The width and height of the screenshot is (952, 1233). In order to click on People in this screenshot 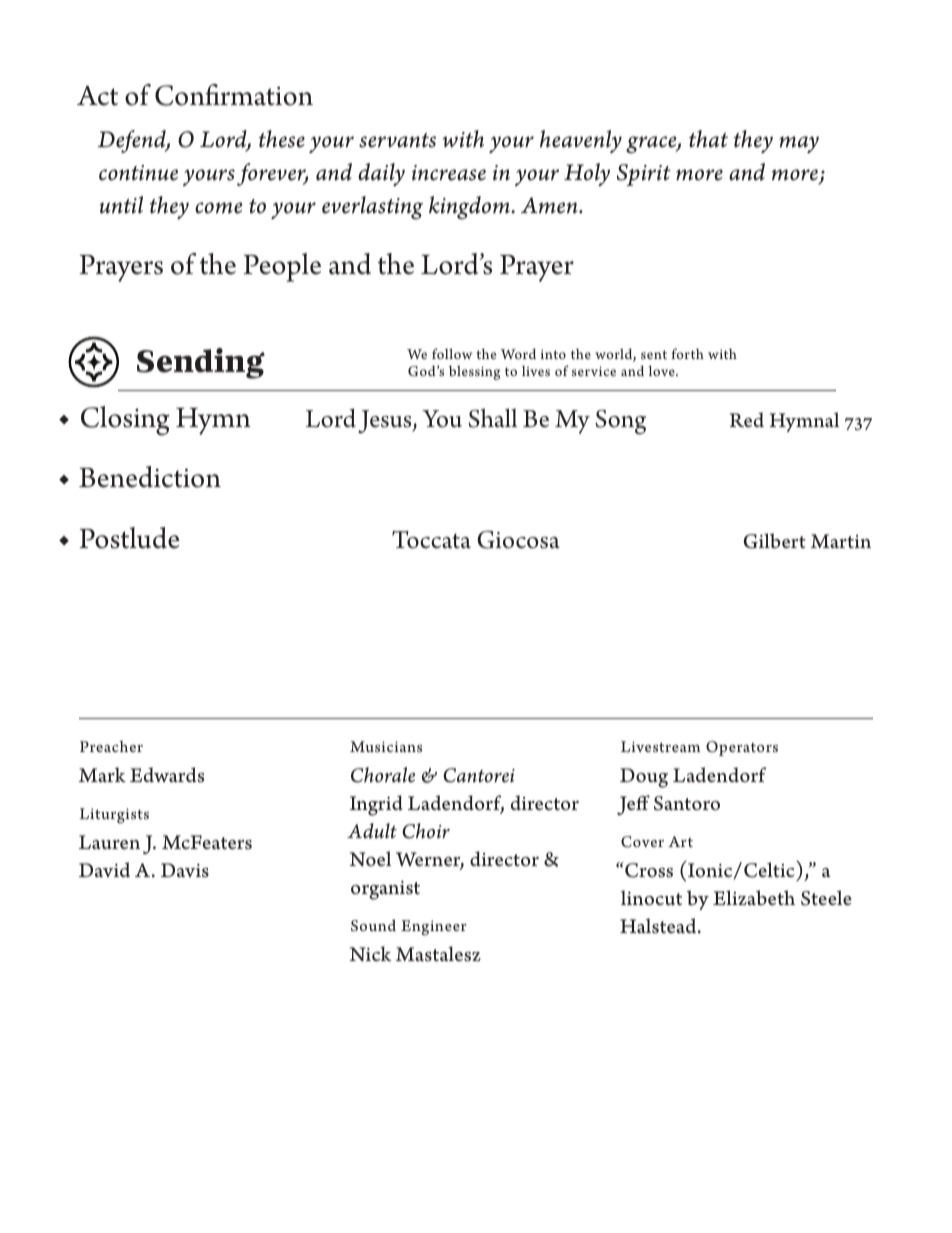, I will do `click(282, 267)`.
